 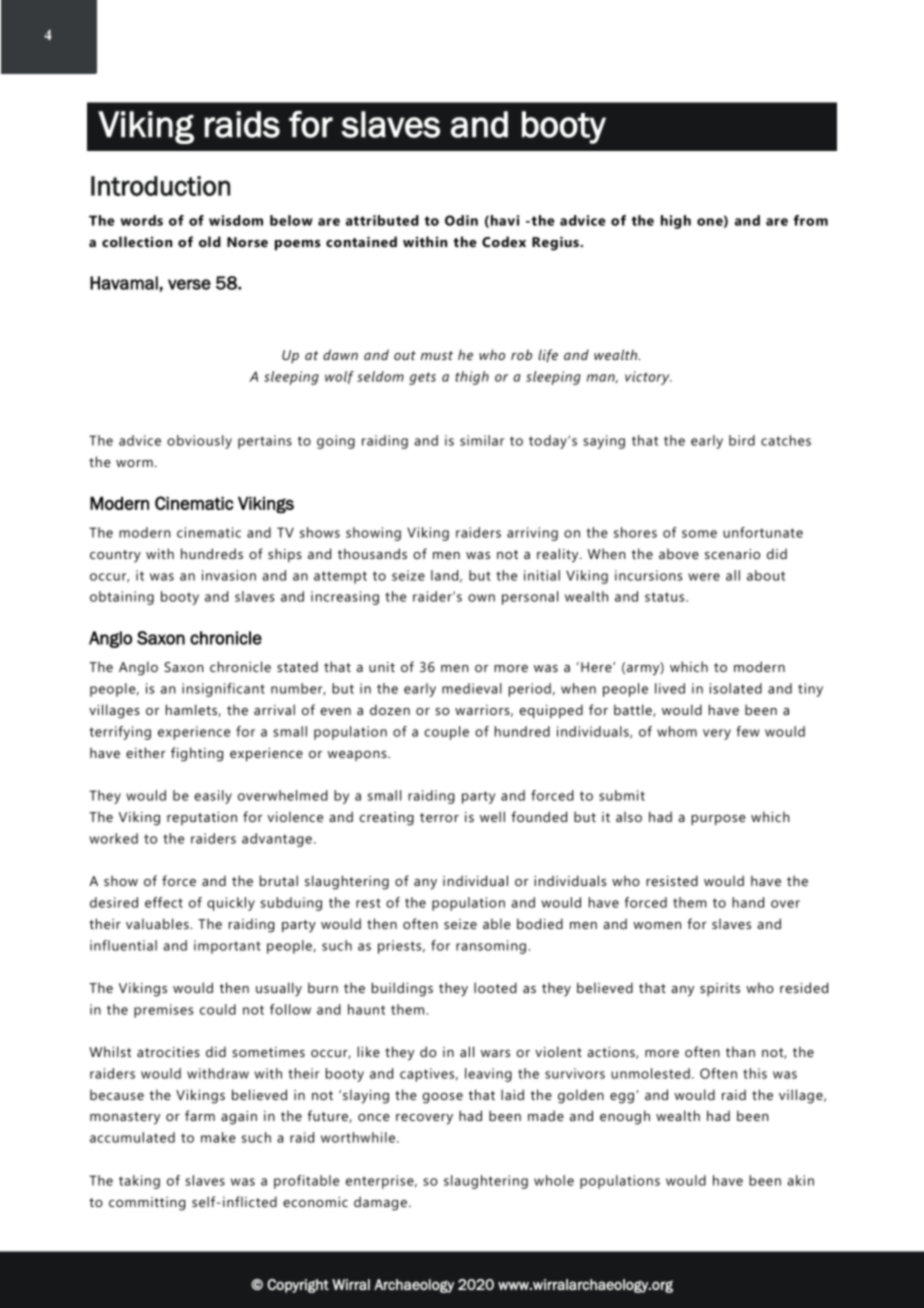 What do you see at coordinates (446, 733) in the screenshot?
I see `couple` at bounding box center [446, 733].
